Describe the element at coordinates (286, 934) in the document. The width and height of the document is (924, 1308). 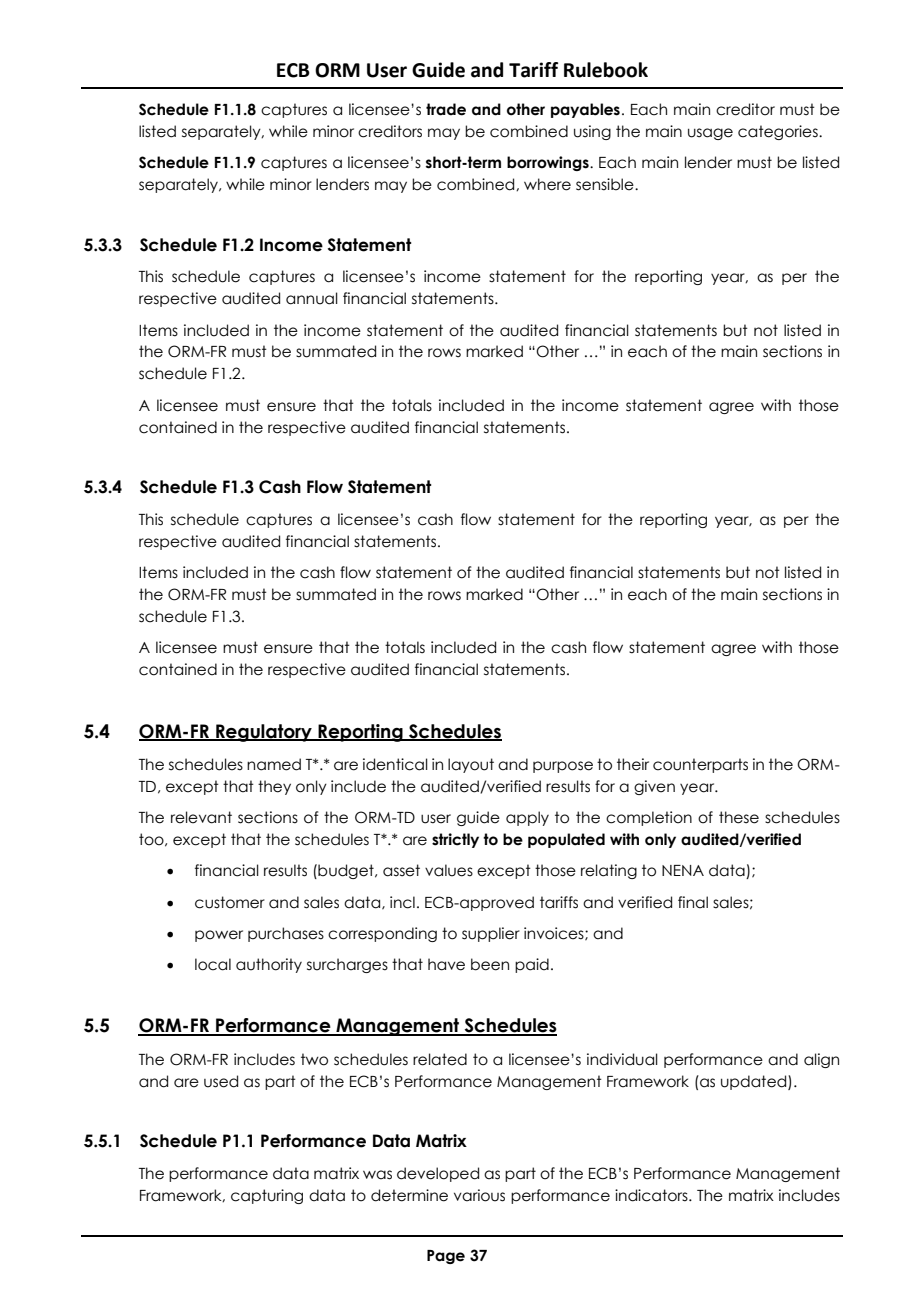
I see `purchases` at that location.
